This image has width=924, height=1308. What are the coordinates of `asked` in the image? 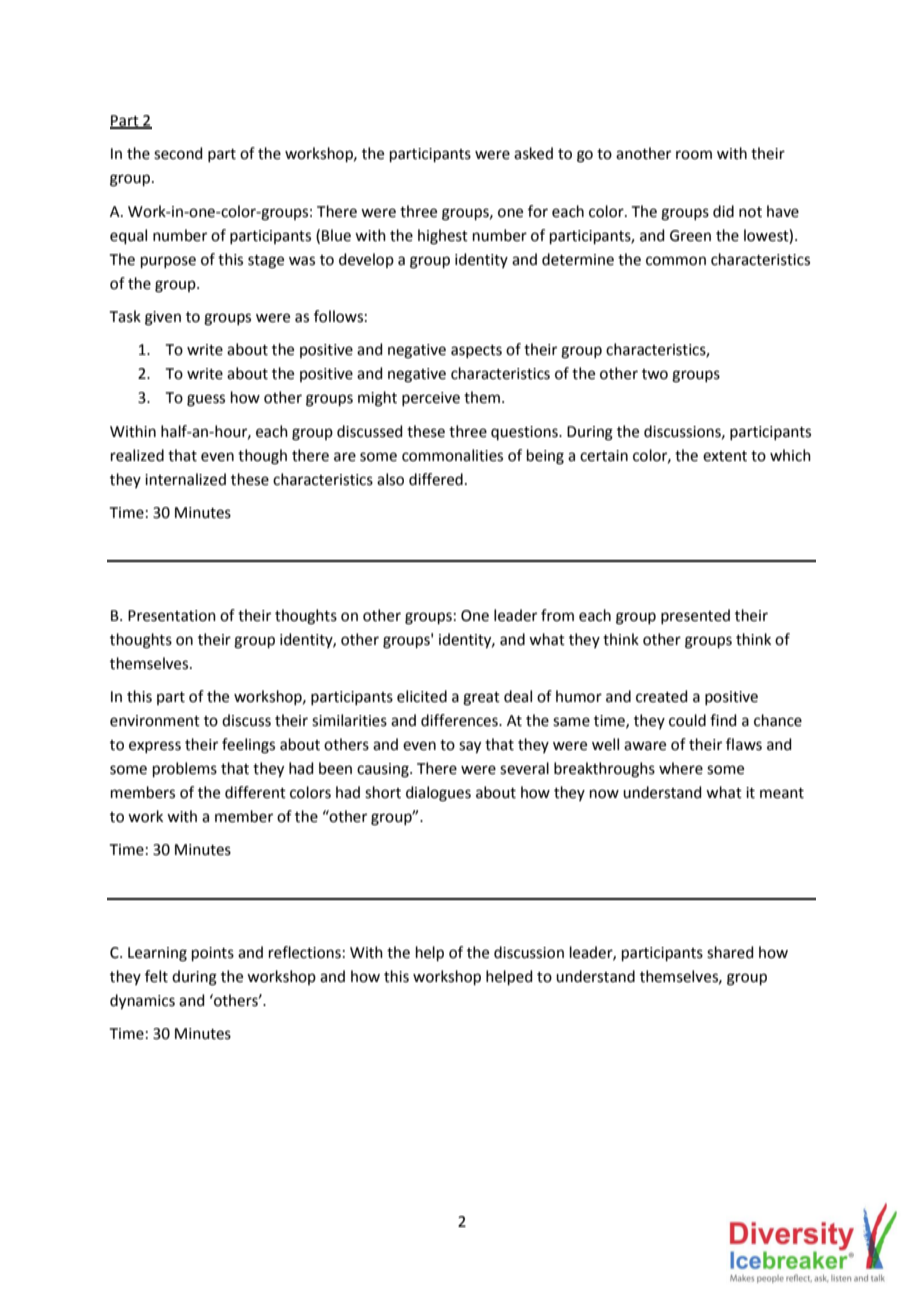 It's located at (533, 153).
